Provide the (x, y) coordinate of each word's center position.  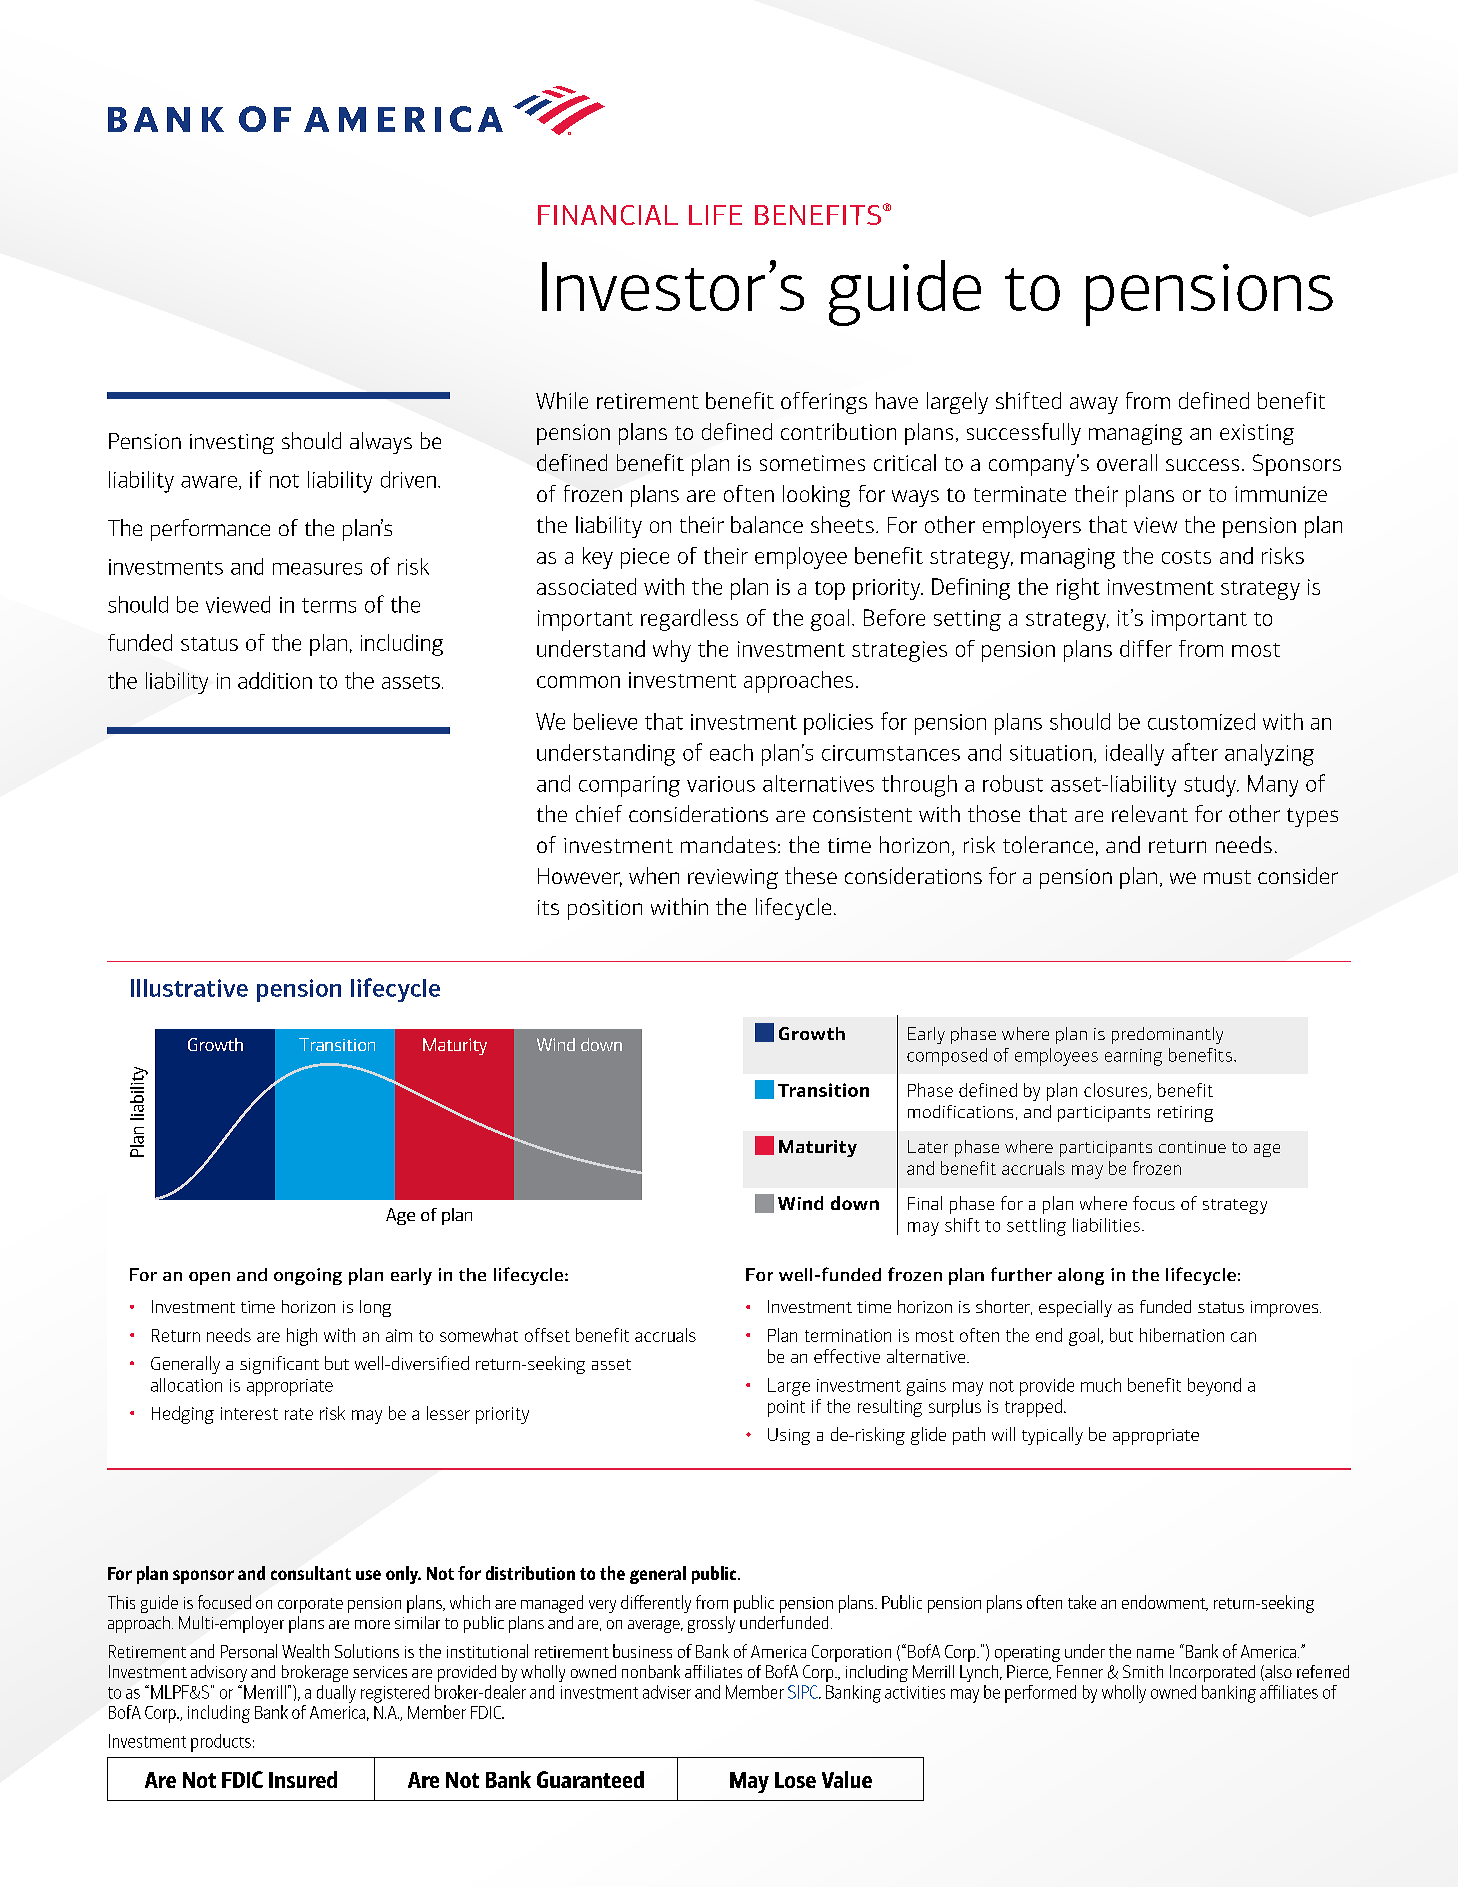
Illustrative (189, 988)
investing (232, 444)
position (605, 910)
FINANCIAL (608, 215)
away (1094, 405)
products (221, 1743)
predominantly (1167, 1035)
